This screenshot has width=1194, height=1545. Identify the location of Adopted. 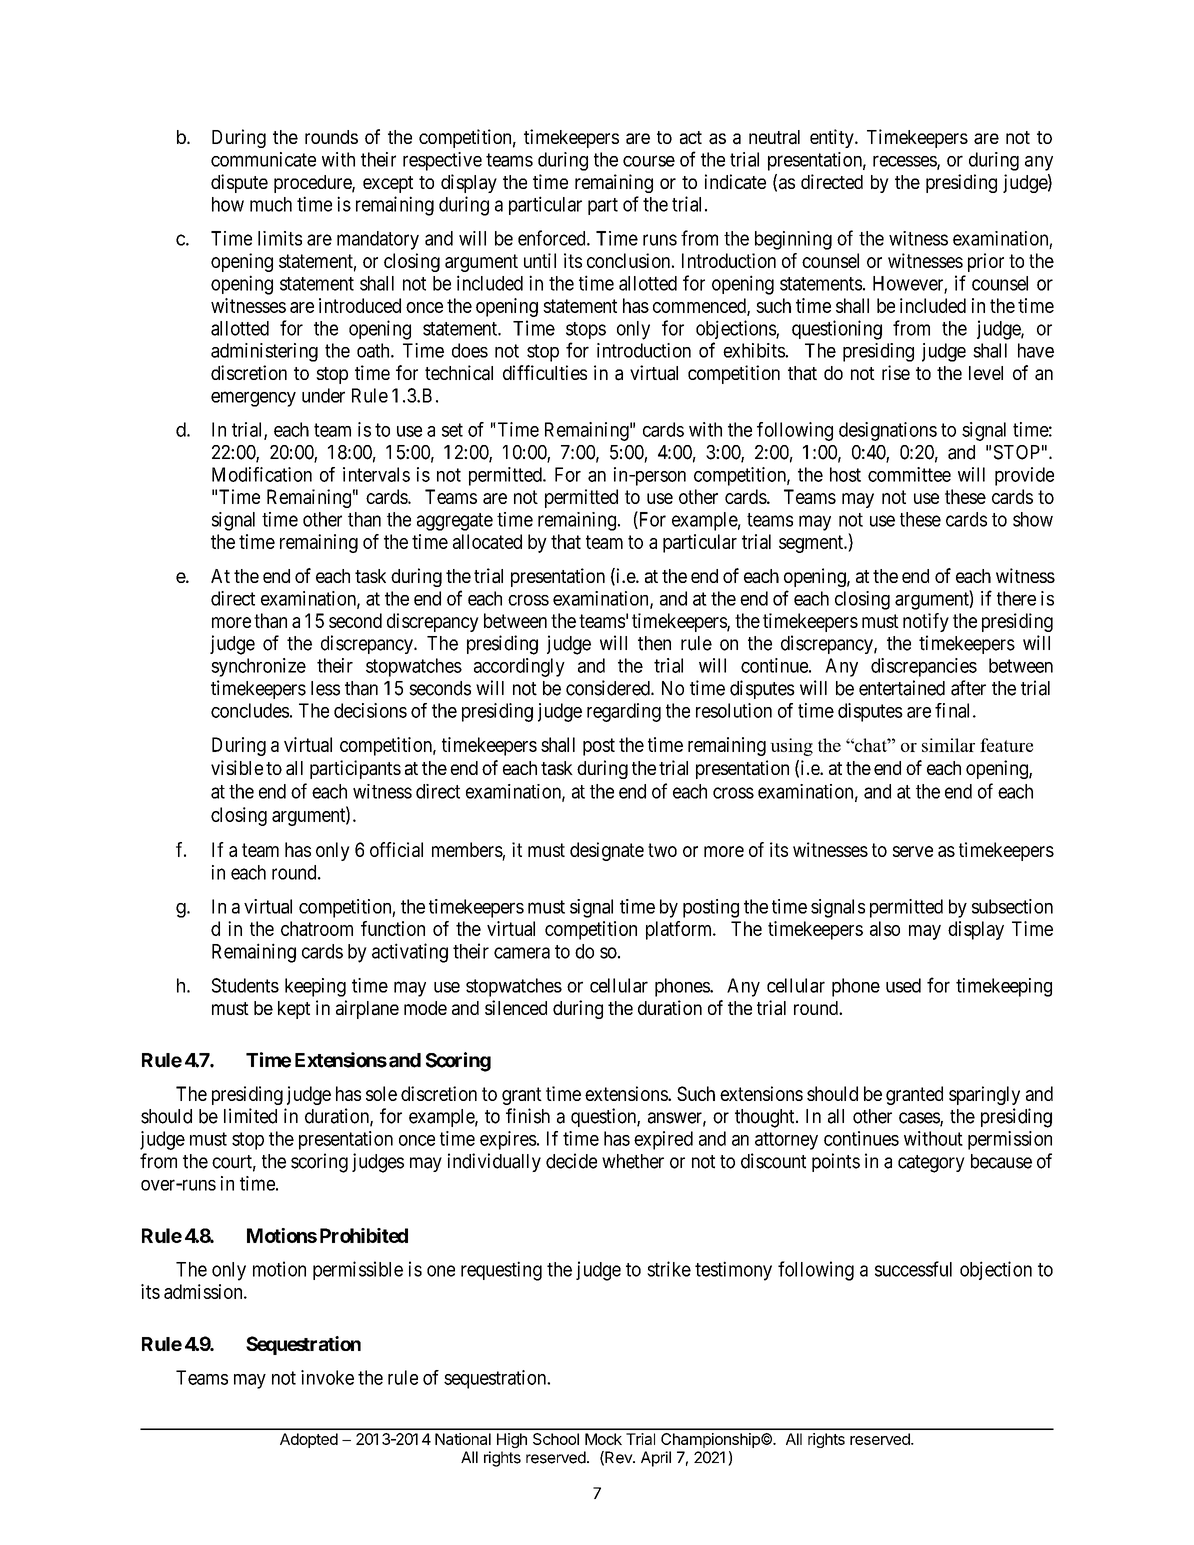
(309, 1440).
